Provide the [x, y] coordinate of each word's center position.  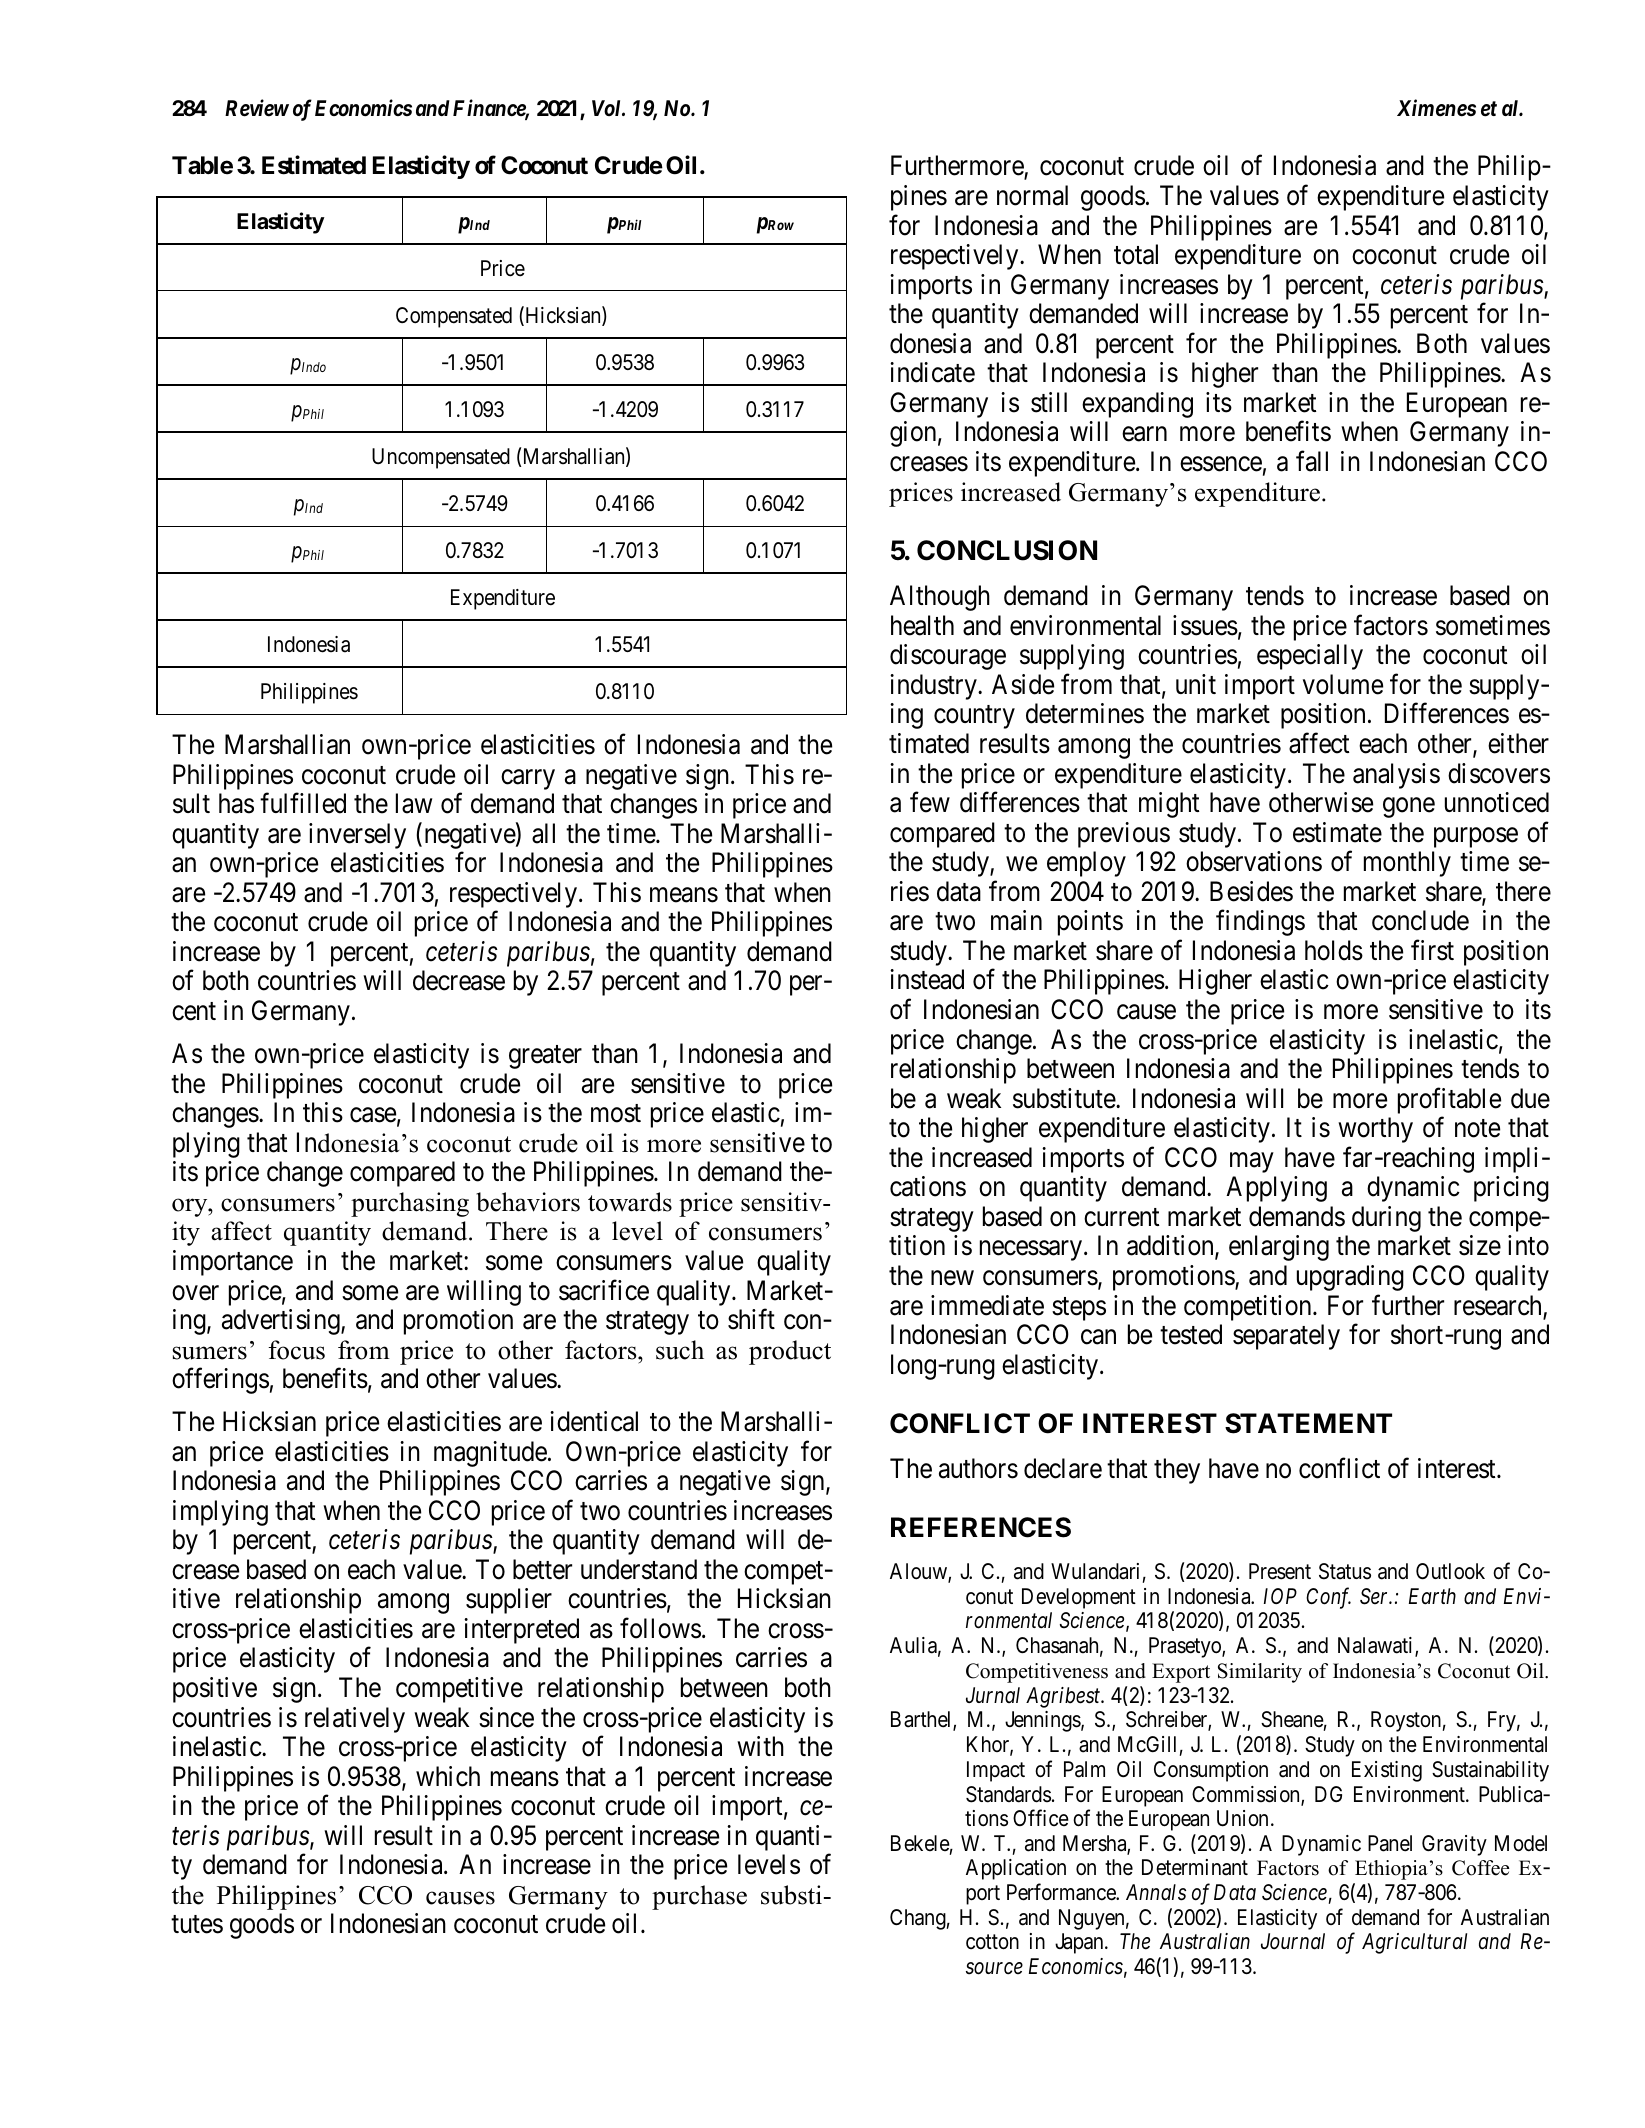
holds [1334, 950]
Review [257, 108]
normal [1032, 195]
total [1136, 254]
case [373, 1115]
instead [927, 979]
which [448, 1776]
